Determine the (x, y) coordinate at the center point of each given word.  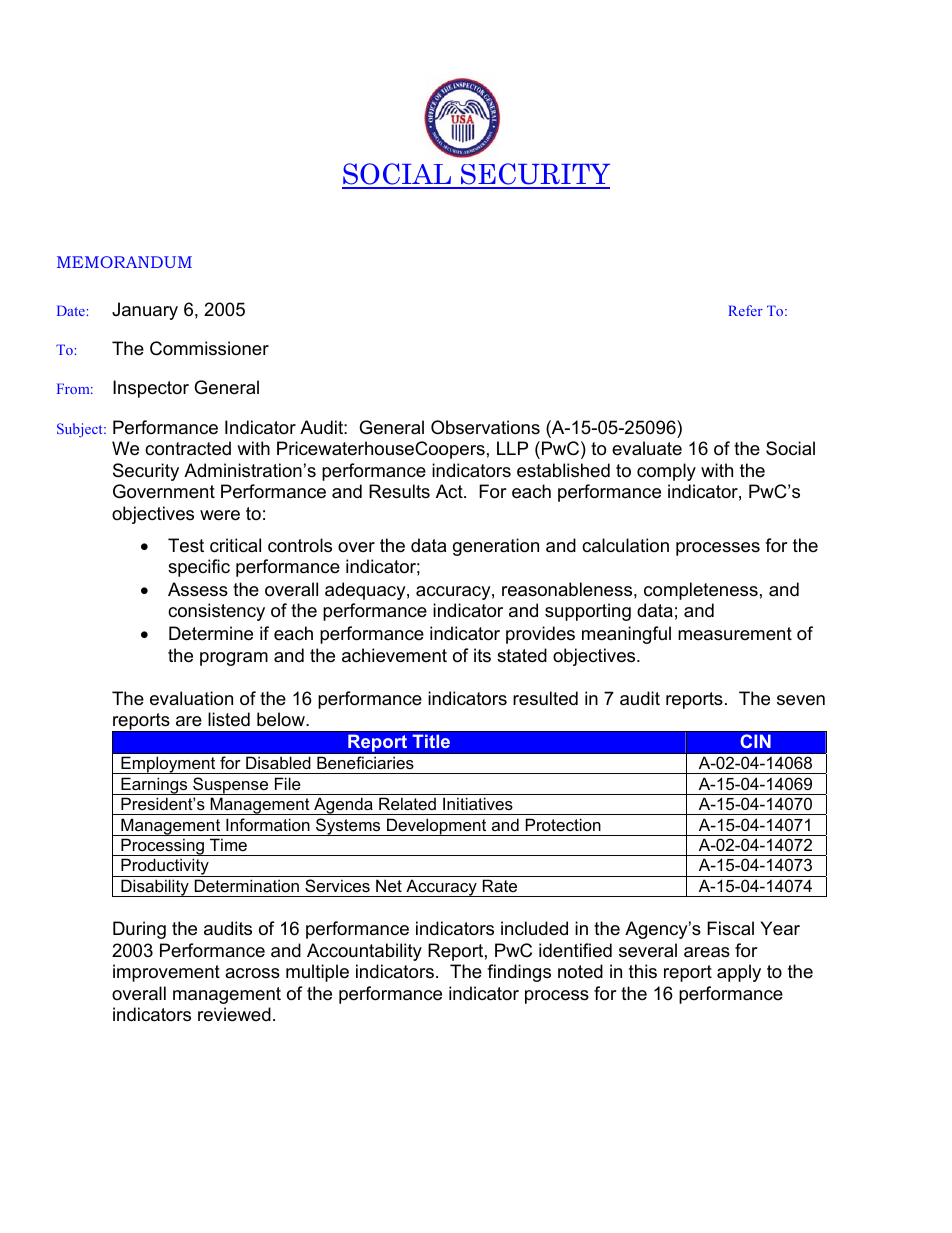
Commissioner (209, 348)
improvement (166, 973)
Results (399, 491)
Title (431, 741)
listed (229, 719)
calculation (625, 545)
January (145, 311)
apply (739, 973)
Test (186, 545)
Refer (745, 310)
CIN (755, 741)
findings (519, 973)
